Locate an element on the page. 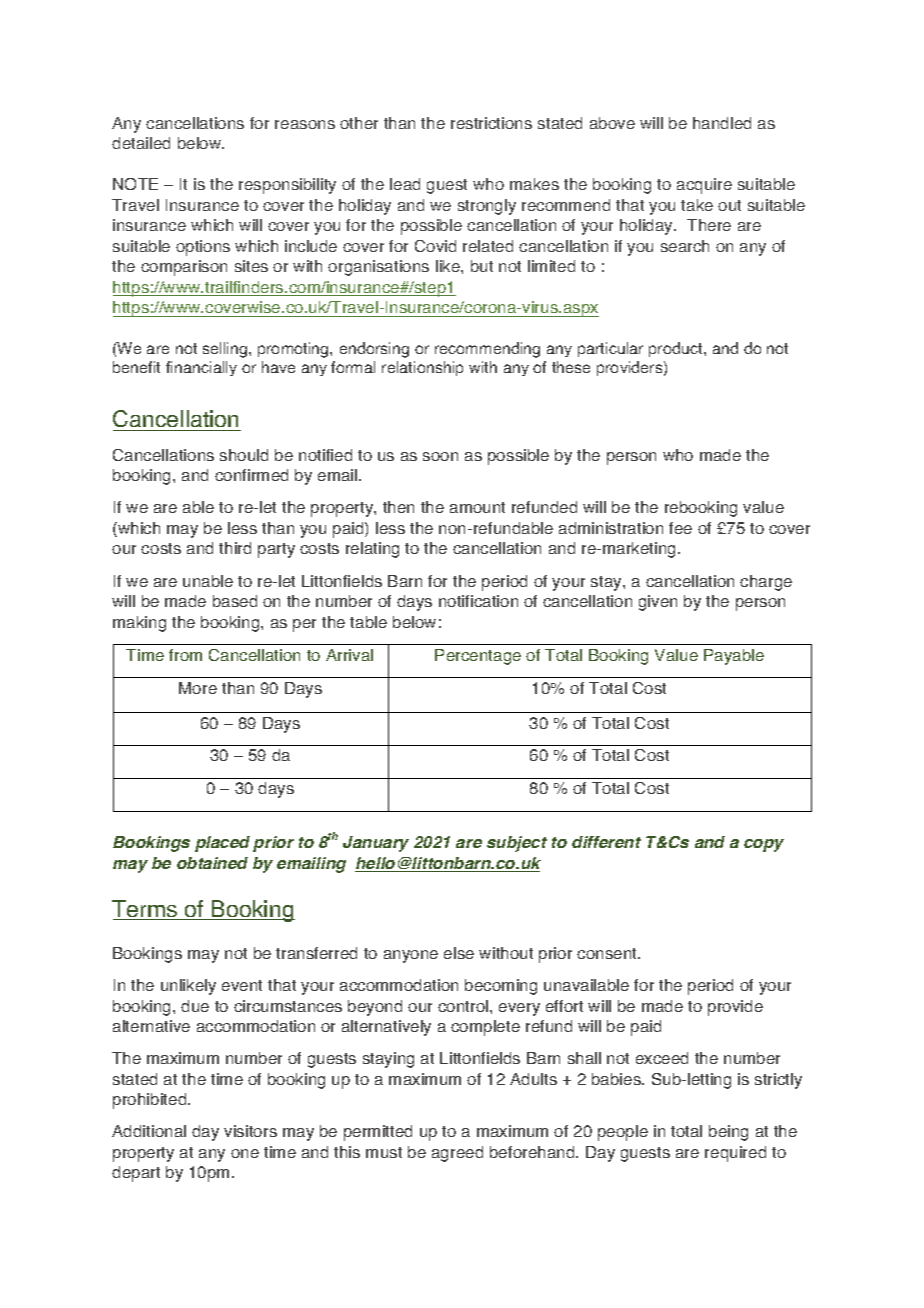  visitors is located at coordinates (250, 1131).
